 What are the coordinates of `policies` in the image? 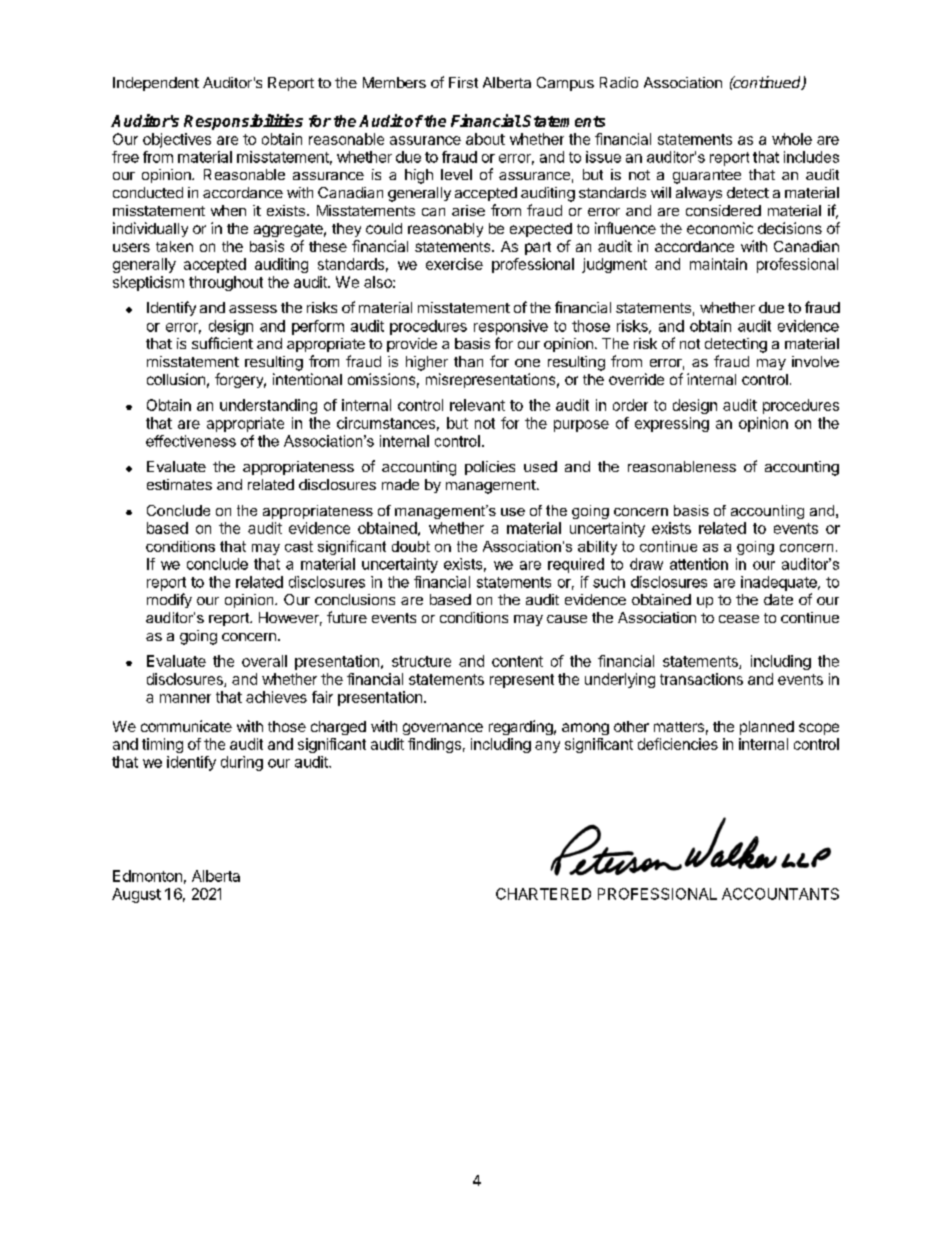 It's located at (490, 468).
